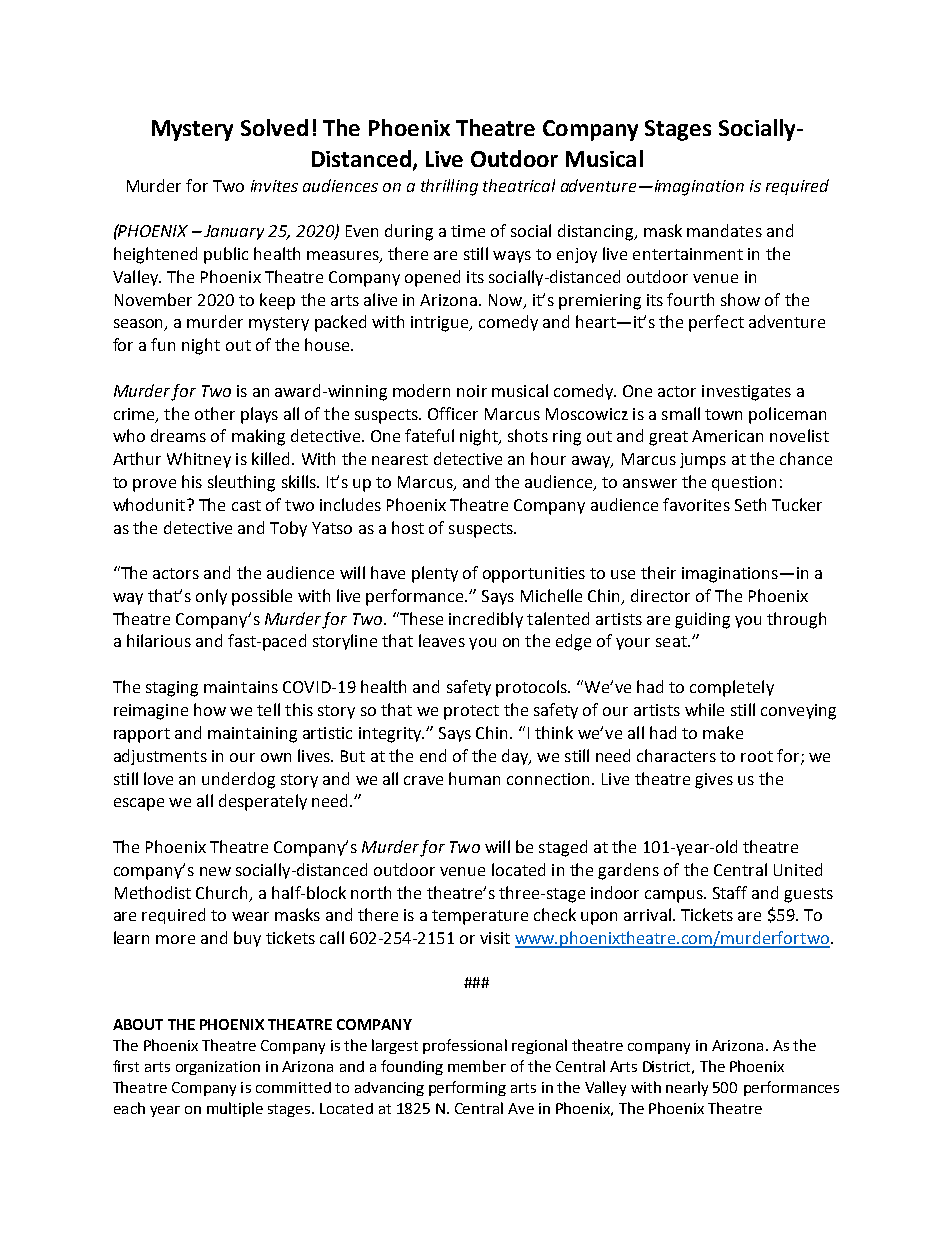 The image size is (952, 1233). Describe the element at coordinates (724, 230) in the screenshot. I see `mandates` at that location.
